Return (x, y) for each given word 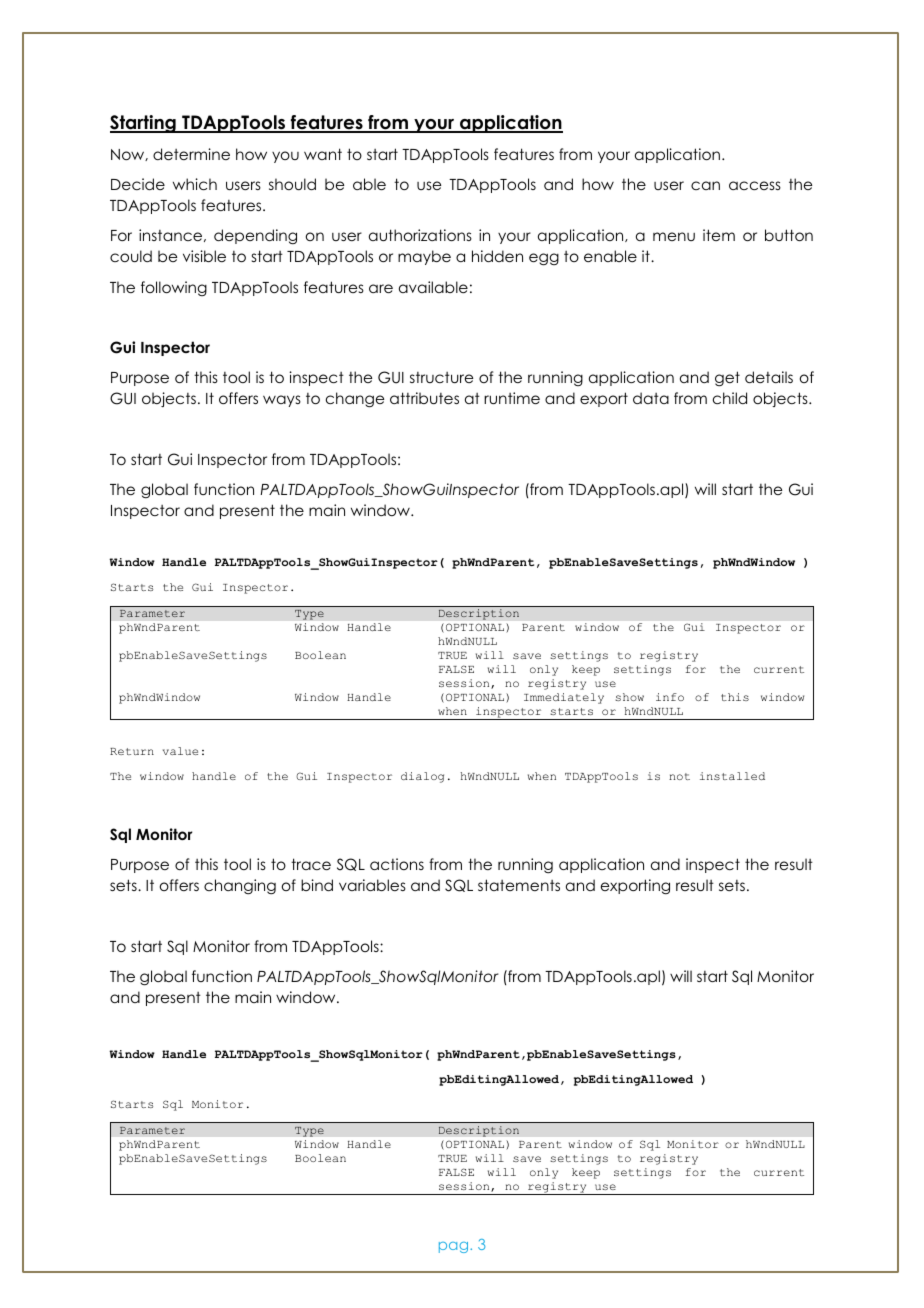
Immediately (564, 698)
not (679, 776)
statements (519, 885)
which (195, 184)
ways (282, 401)
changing (240, 887)
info (670, 697)
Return (132, 751)
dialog (422, 777)
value (180, 751)
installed (732, 776)
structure (441, 377)
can (705, 185)
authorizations (420, 235)
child (730, 398)
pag (455, 1247)
